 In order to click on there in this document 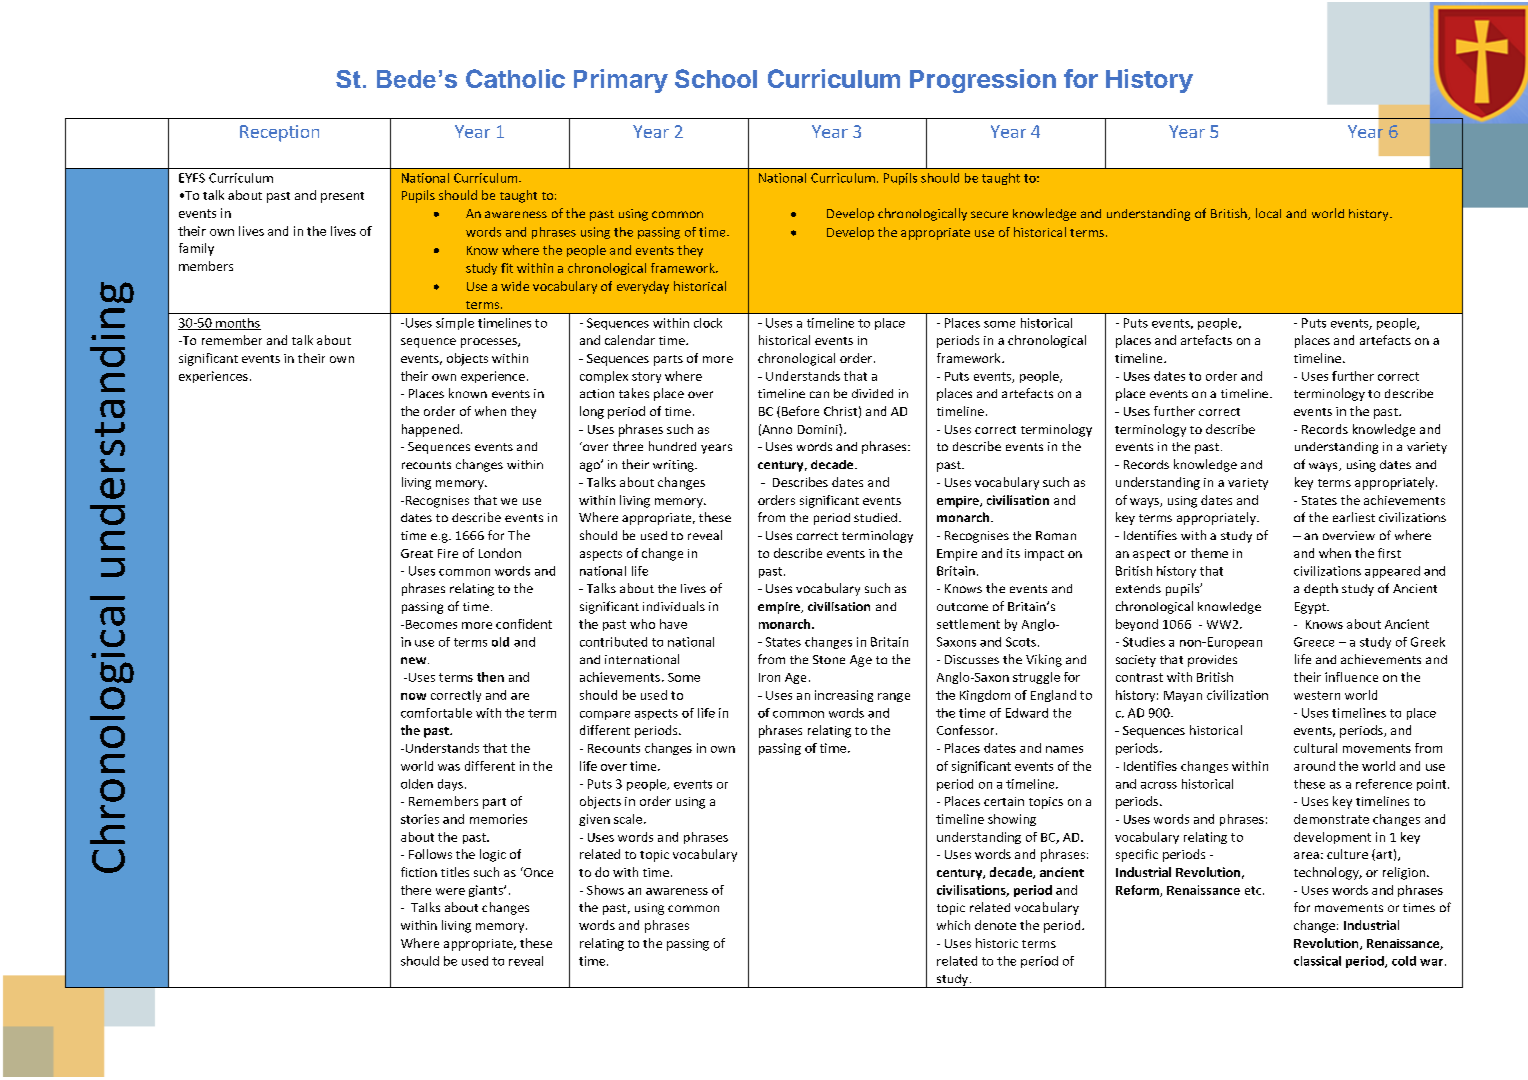, I will do `click(416, 890)`.
